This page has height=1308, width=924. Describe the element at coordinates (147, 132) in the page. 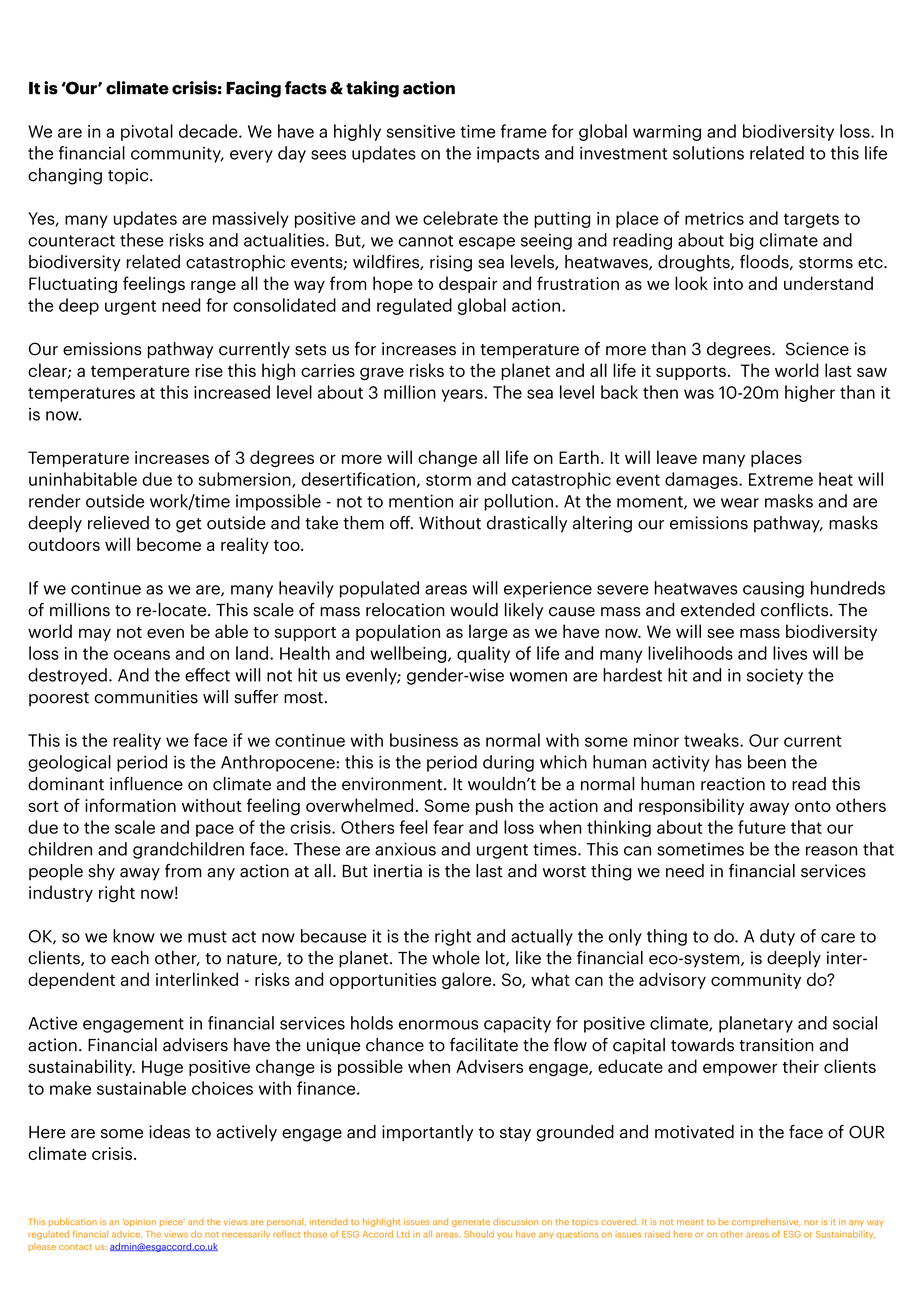

I see `pivotal` at that location.
